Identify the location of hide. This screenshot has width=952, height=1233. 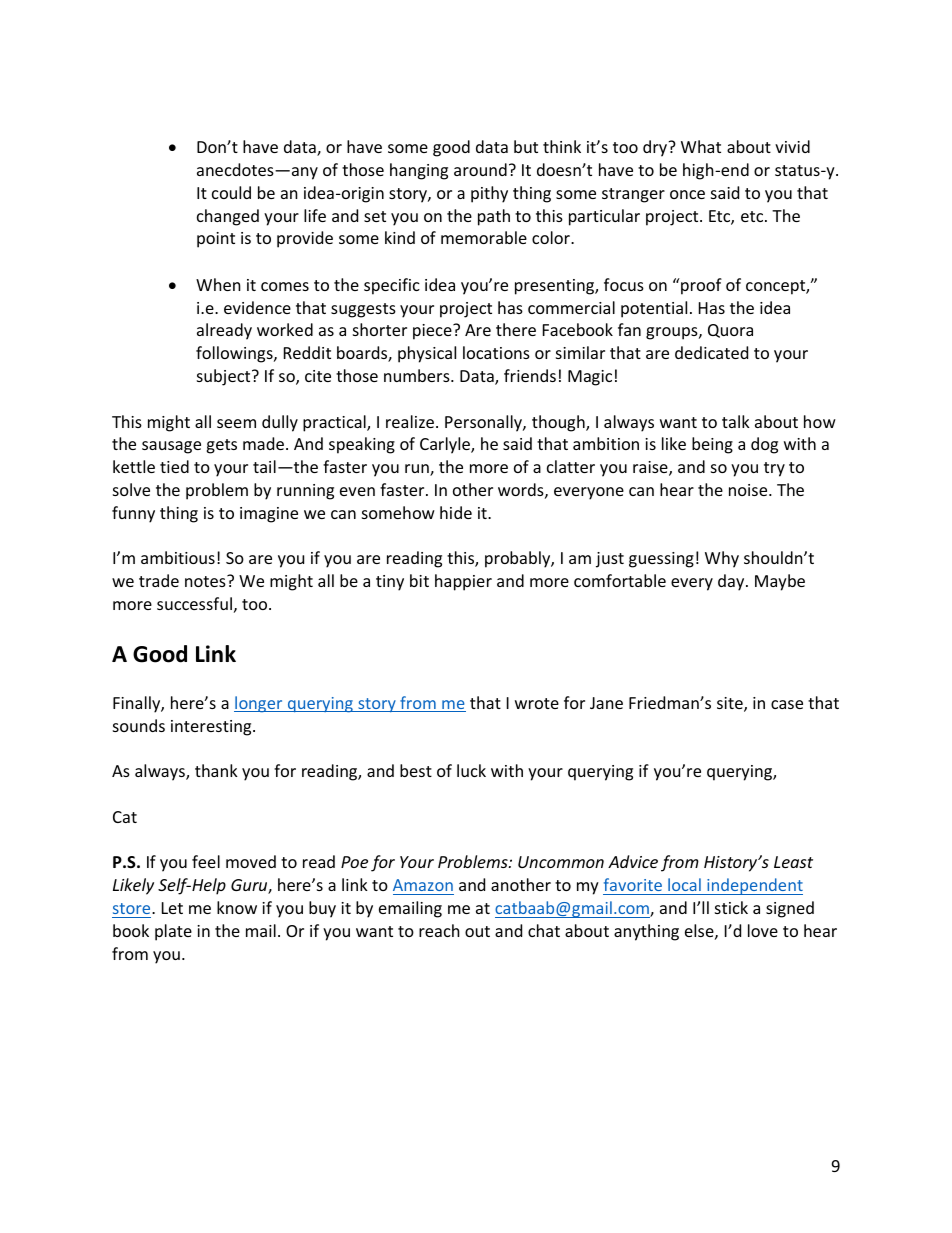
(456, 512).
